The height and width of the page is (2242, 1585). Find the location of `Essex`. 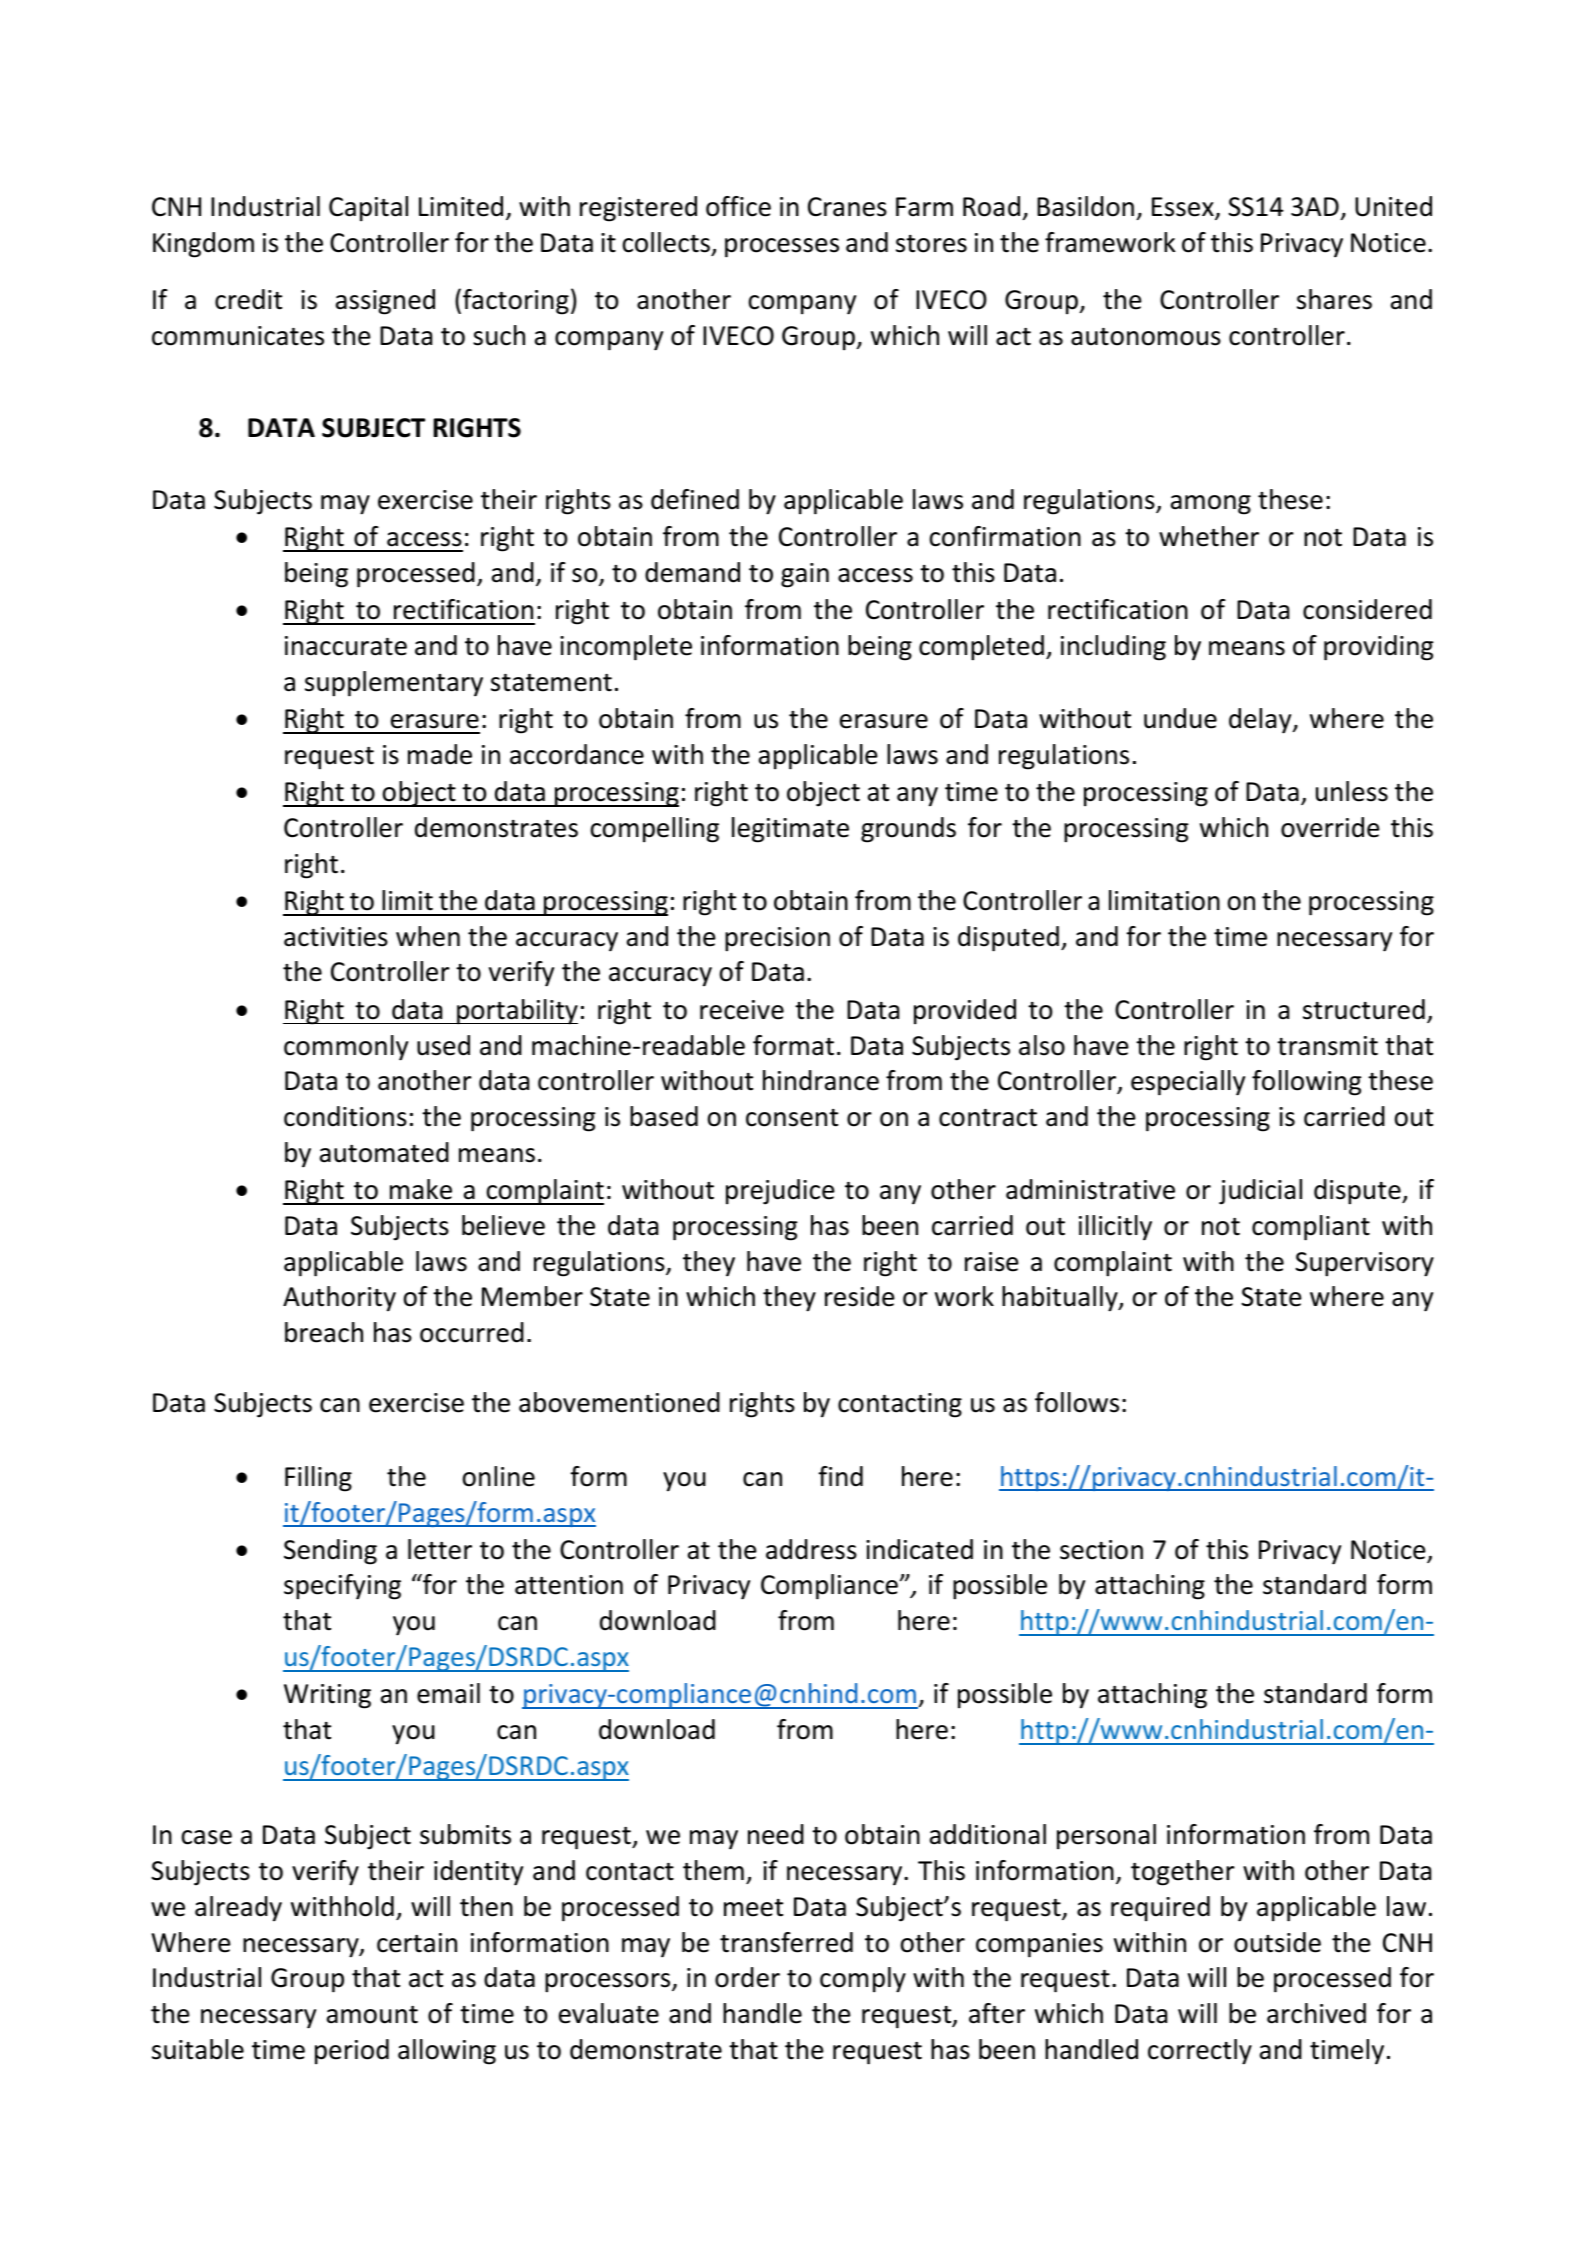

Essex is located at coordinates (1184, 208).
